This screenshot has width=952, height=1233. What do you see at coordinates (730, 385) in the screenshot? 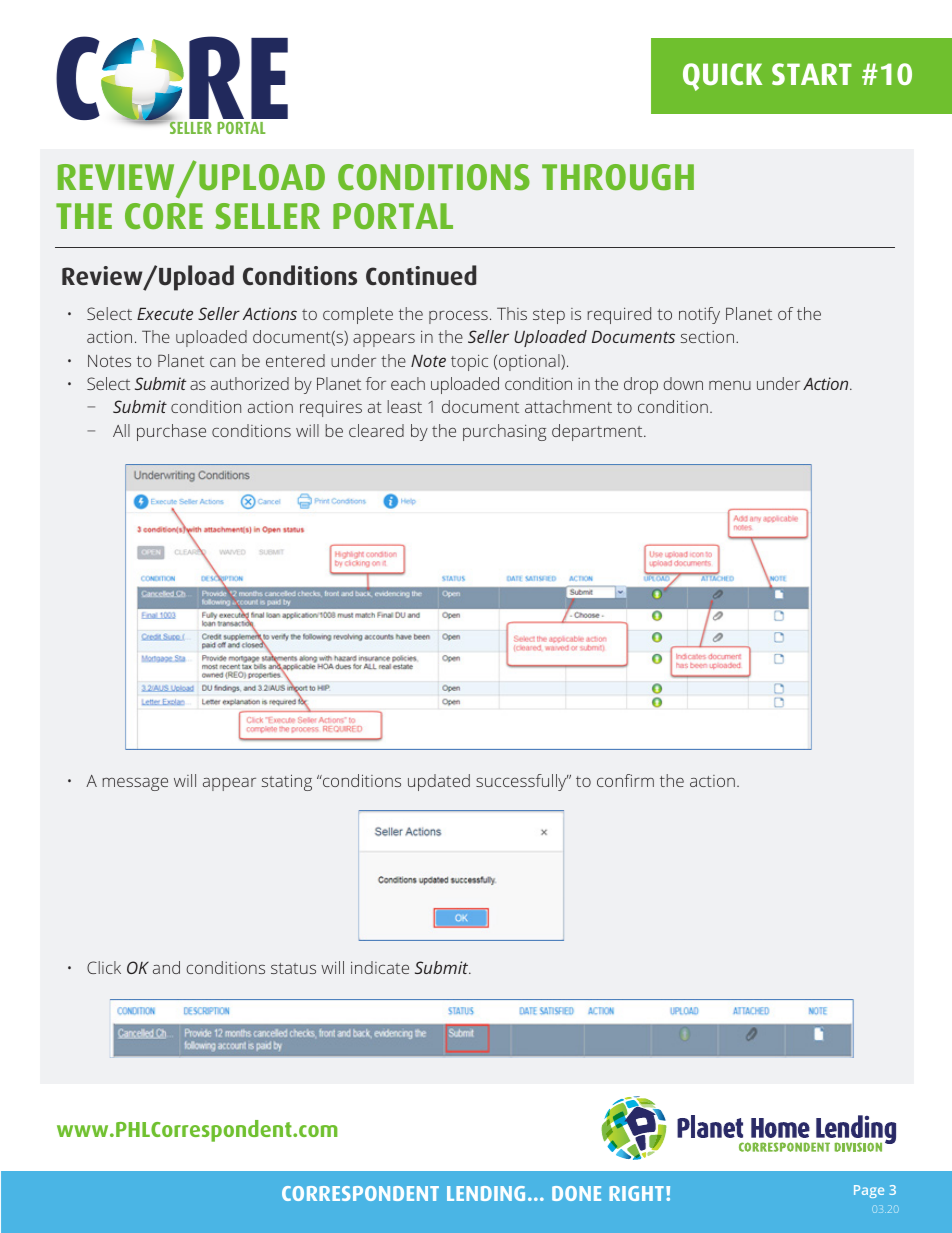
I see `menu` at bounding box center [730, 385].
